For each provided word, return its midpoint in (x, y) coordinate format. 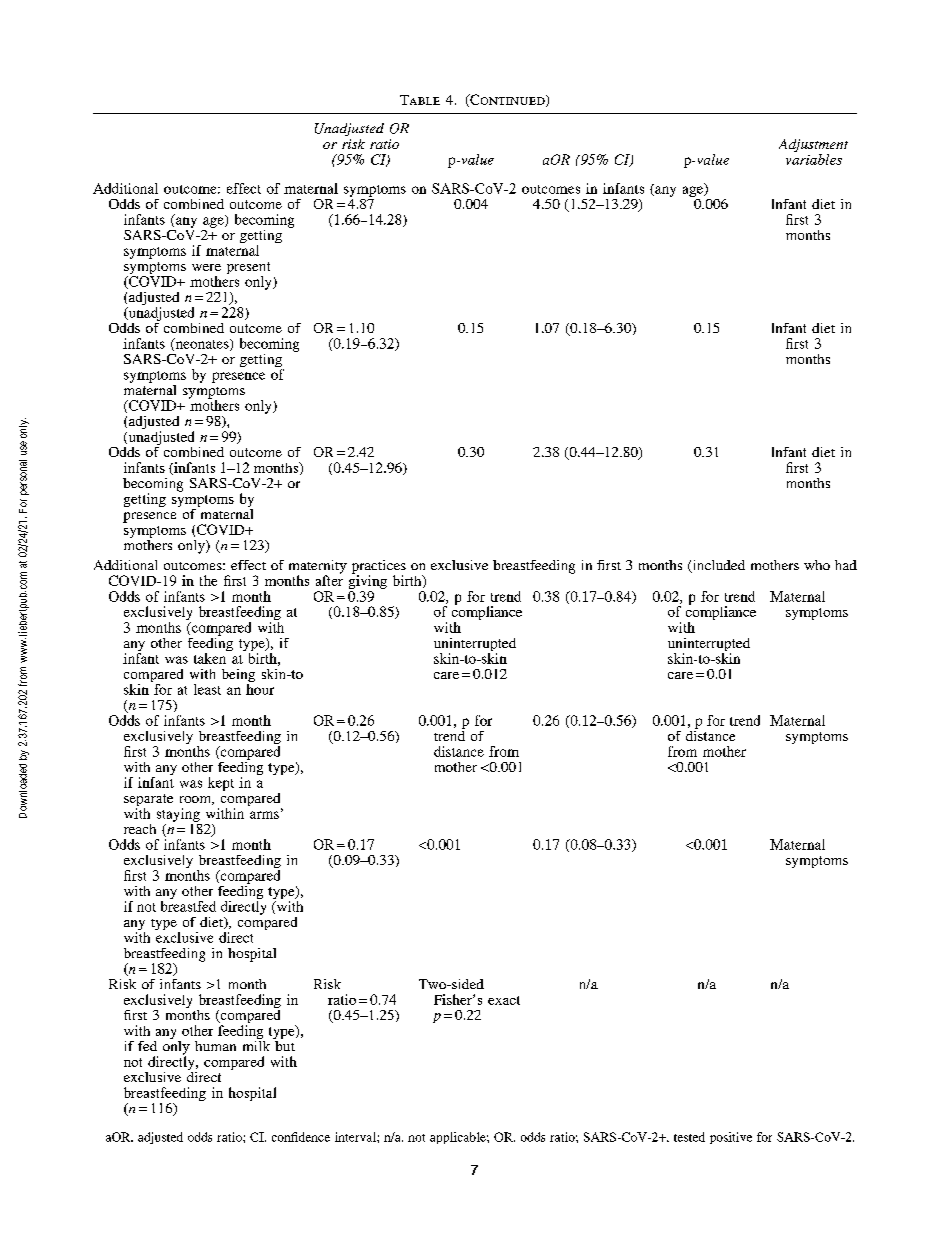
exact (504, 1000)
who (817, 565)
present (248, 269)
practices (379, 568)
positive (731, 1138)
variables (814, 158)
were (206, 267)
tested (689, 1137)
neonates (202, 344)
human (215, 1046)
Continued (507, 100)
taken (210, 658)
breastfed (188, 906)
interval (356, 1137)
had (846, 565)
